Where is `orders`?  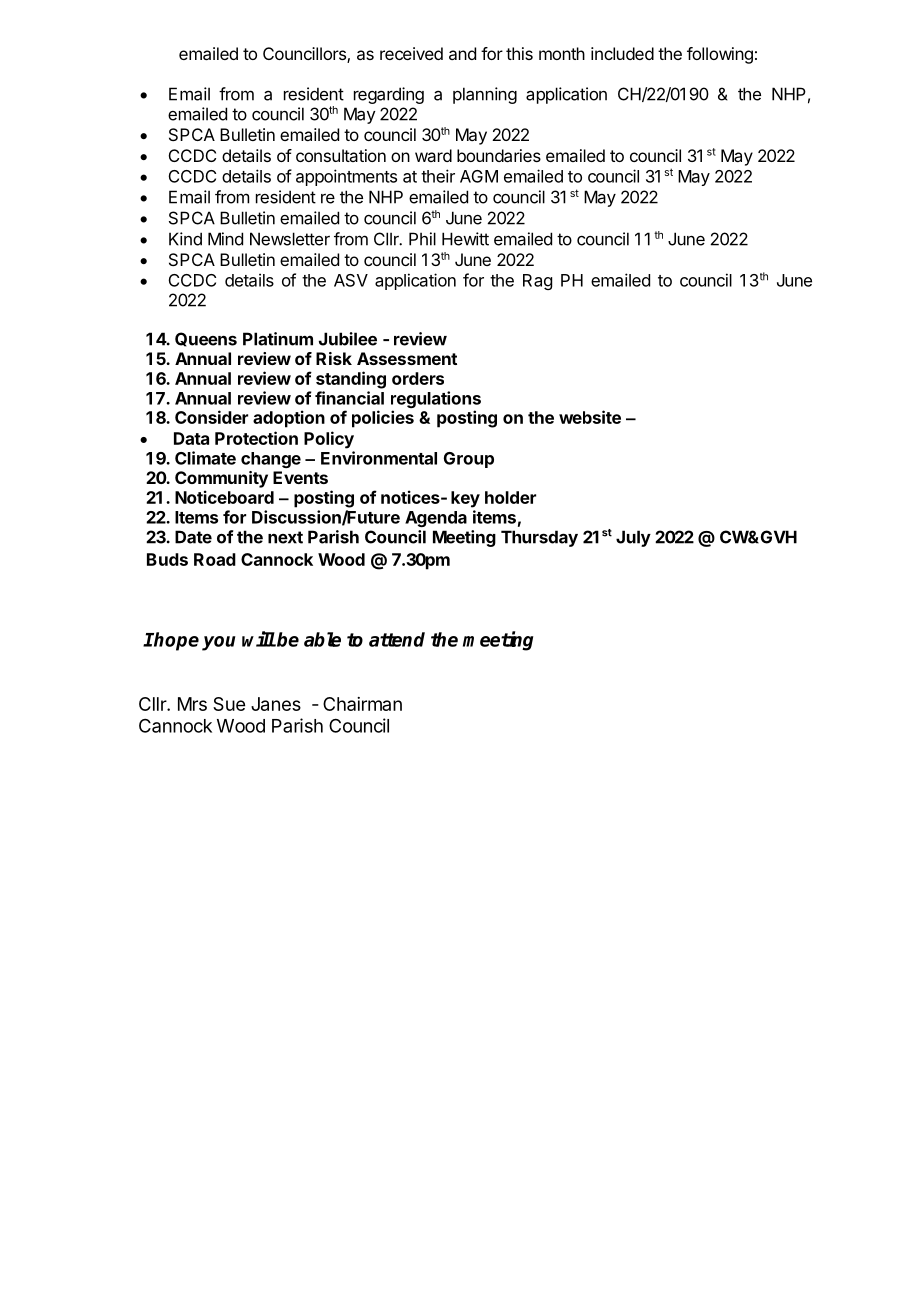
orders is located at coordinates (418, 378).
